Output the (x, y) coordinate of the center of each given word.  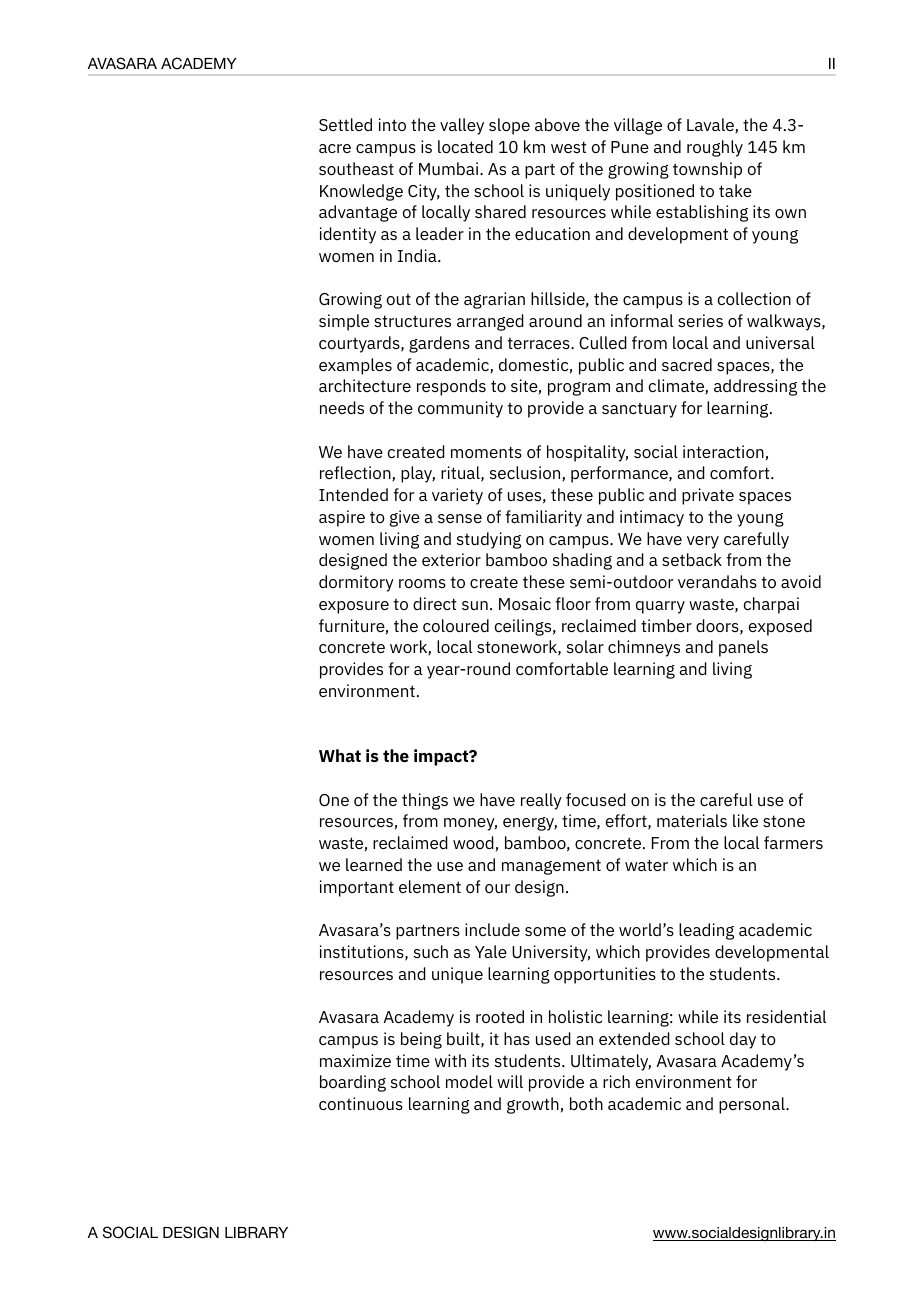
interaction (723, 451)
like (745, 820)
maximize (355, 1060)
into (392, 124)
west (568, 147)
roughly (715, 148)
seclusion (526, 474)
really (541, 801)
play (418, 474)
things (425, 801)
